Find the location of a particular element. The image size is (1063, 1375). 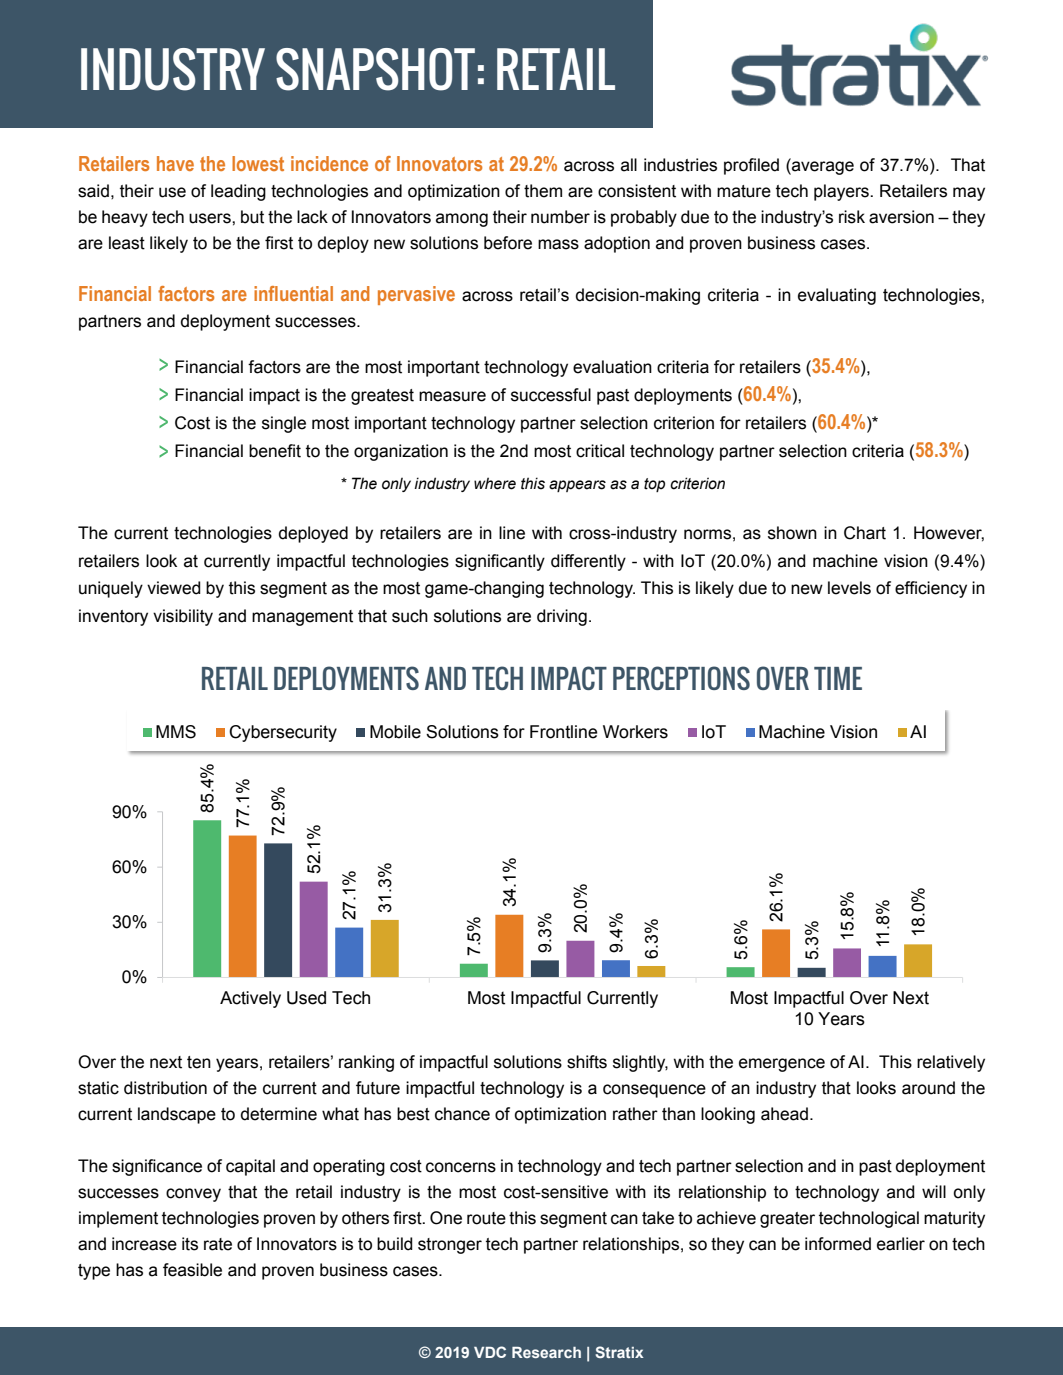

have is located at coordinates (175, 163).
